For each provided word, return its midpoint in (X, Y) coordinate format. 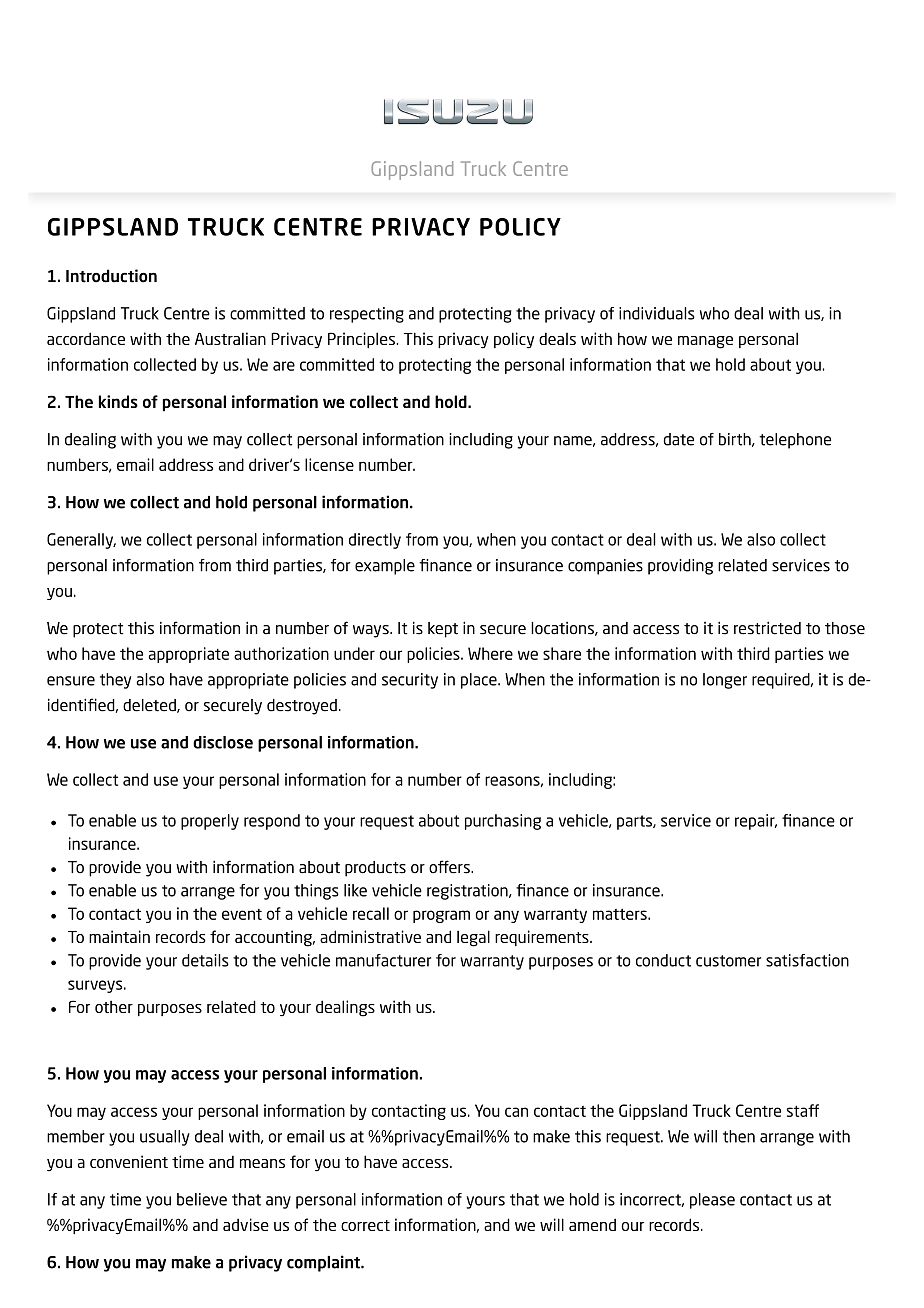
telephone (795, 441)
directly (375, 541)
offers (450, 867)
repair (756, 822)
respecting (367, 315)
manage (705, 342)
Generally (81, 541)
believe (202, 1199)
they (115, 681)
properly (210, 822)
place (480, 681)
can (516, 1112)
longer (725, 681)
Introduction (111, 276)
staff (803, 1110)
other (114, 1007)
